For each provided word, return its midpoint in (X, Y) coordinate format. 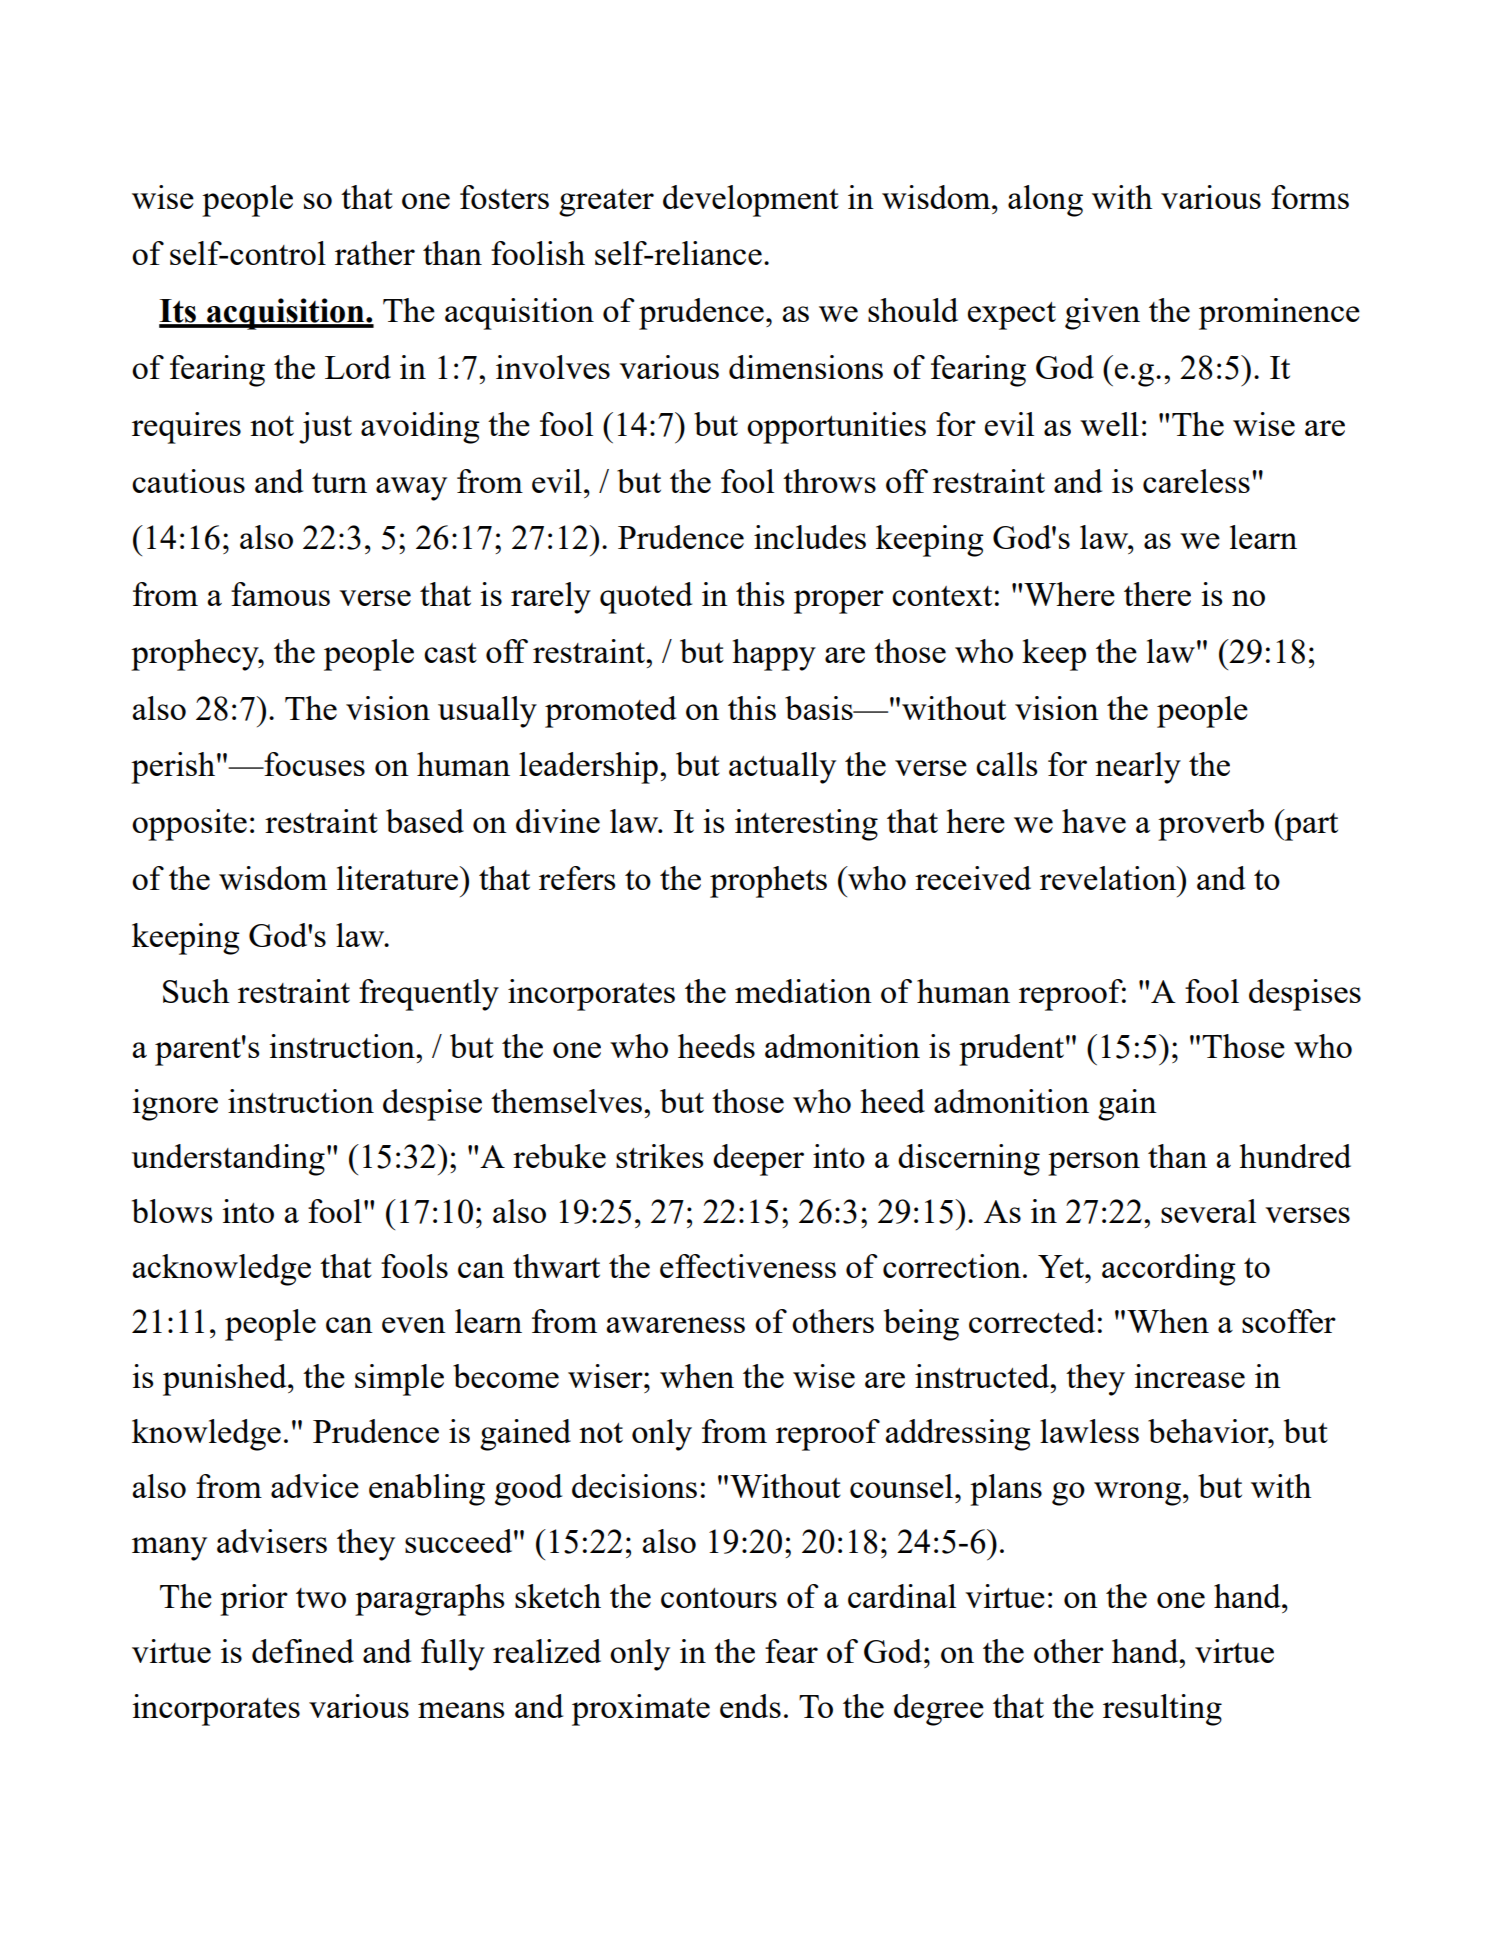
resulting (1162, 1710)
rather (375, 253)
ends (750, 1706)
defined (303, 1651)
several (1208, 1211)
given (1102, 314)
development (751, 201)
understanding (228, 1160)
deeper (758, 1160)
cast (450, 653)
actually (782, 768)
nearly (1138, 768)
